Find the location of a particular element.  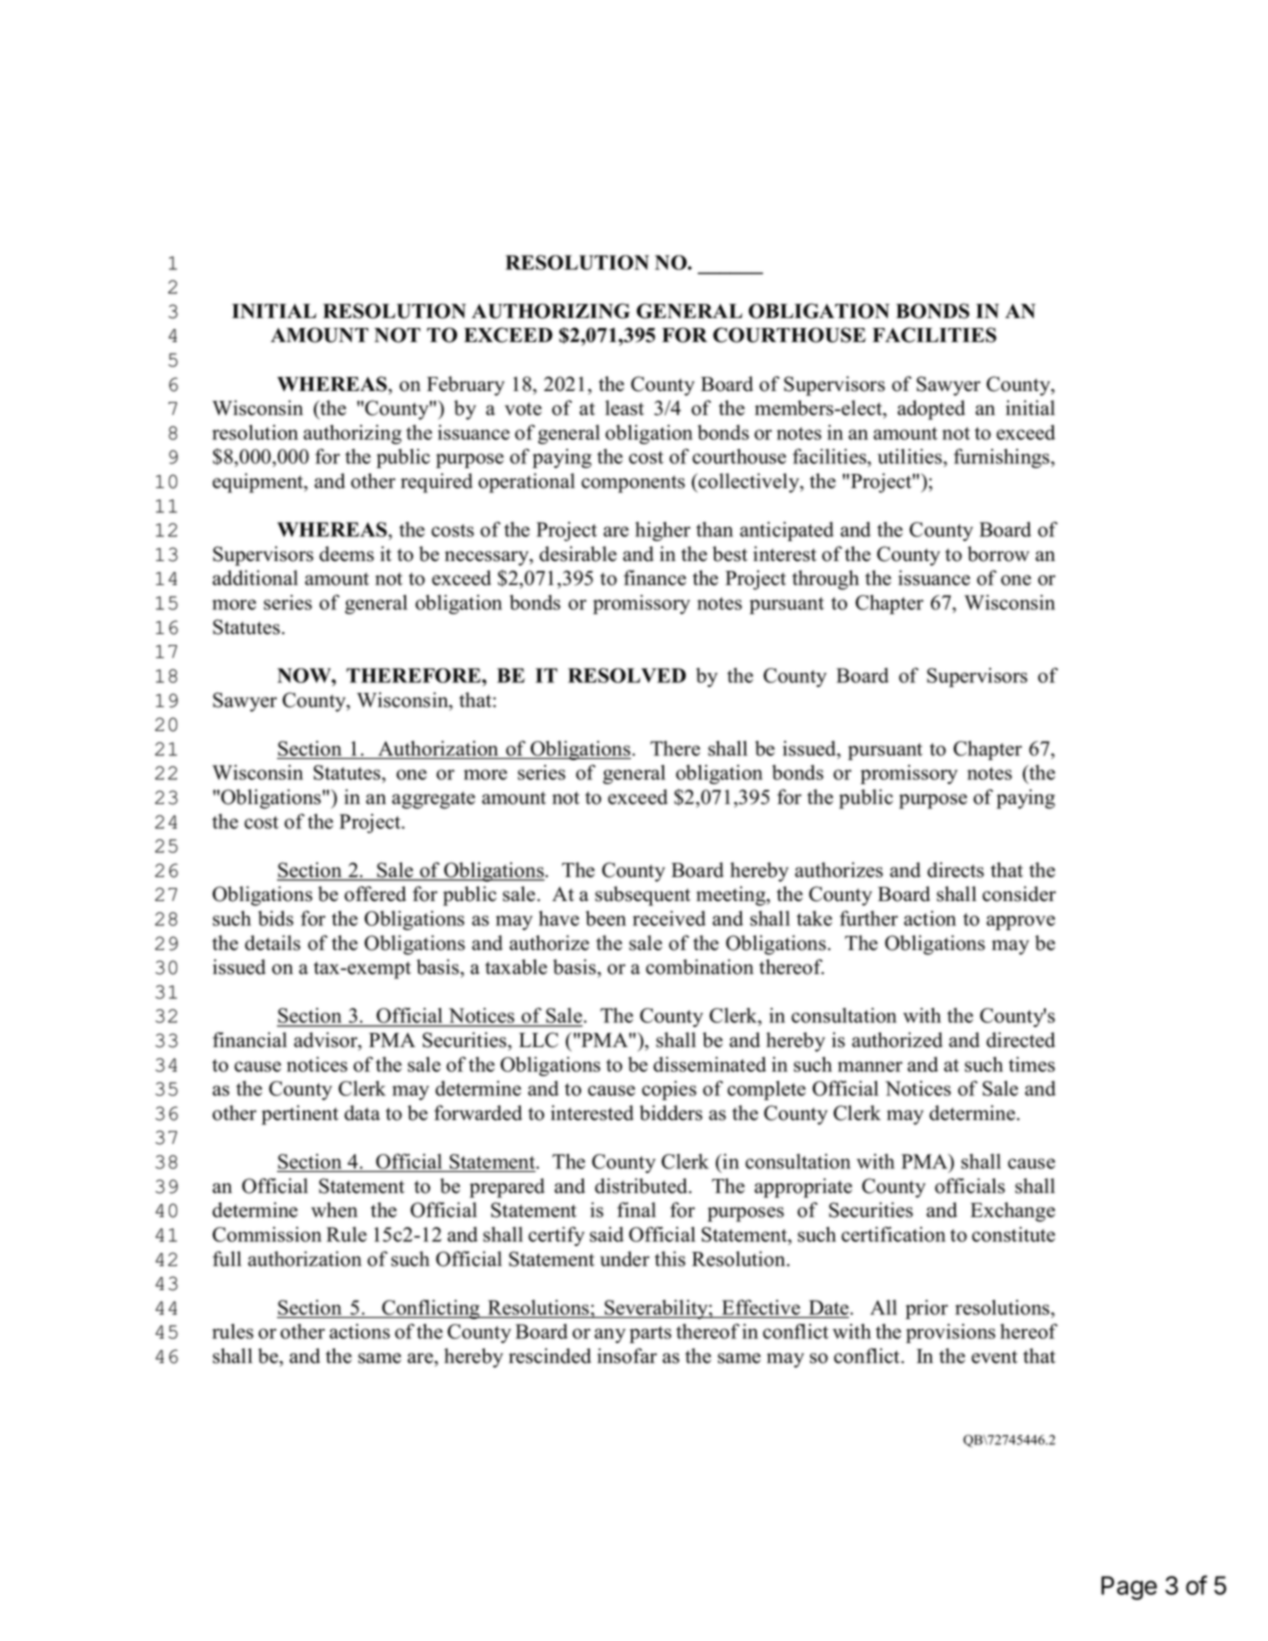

furnishings is located at coordinates (1003, 458).
